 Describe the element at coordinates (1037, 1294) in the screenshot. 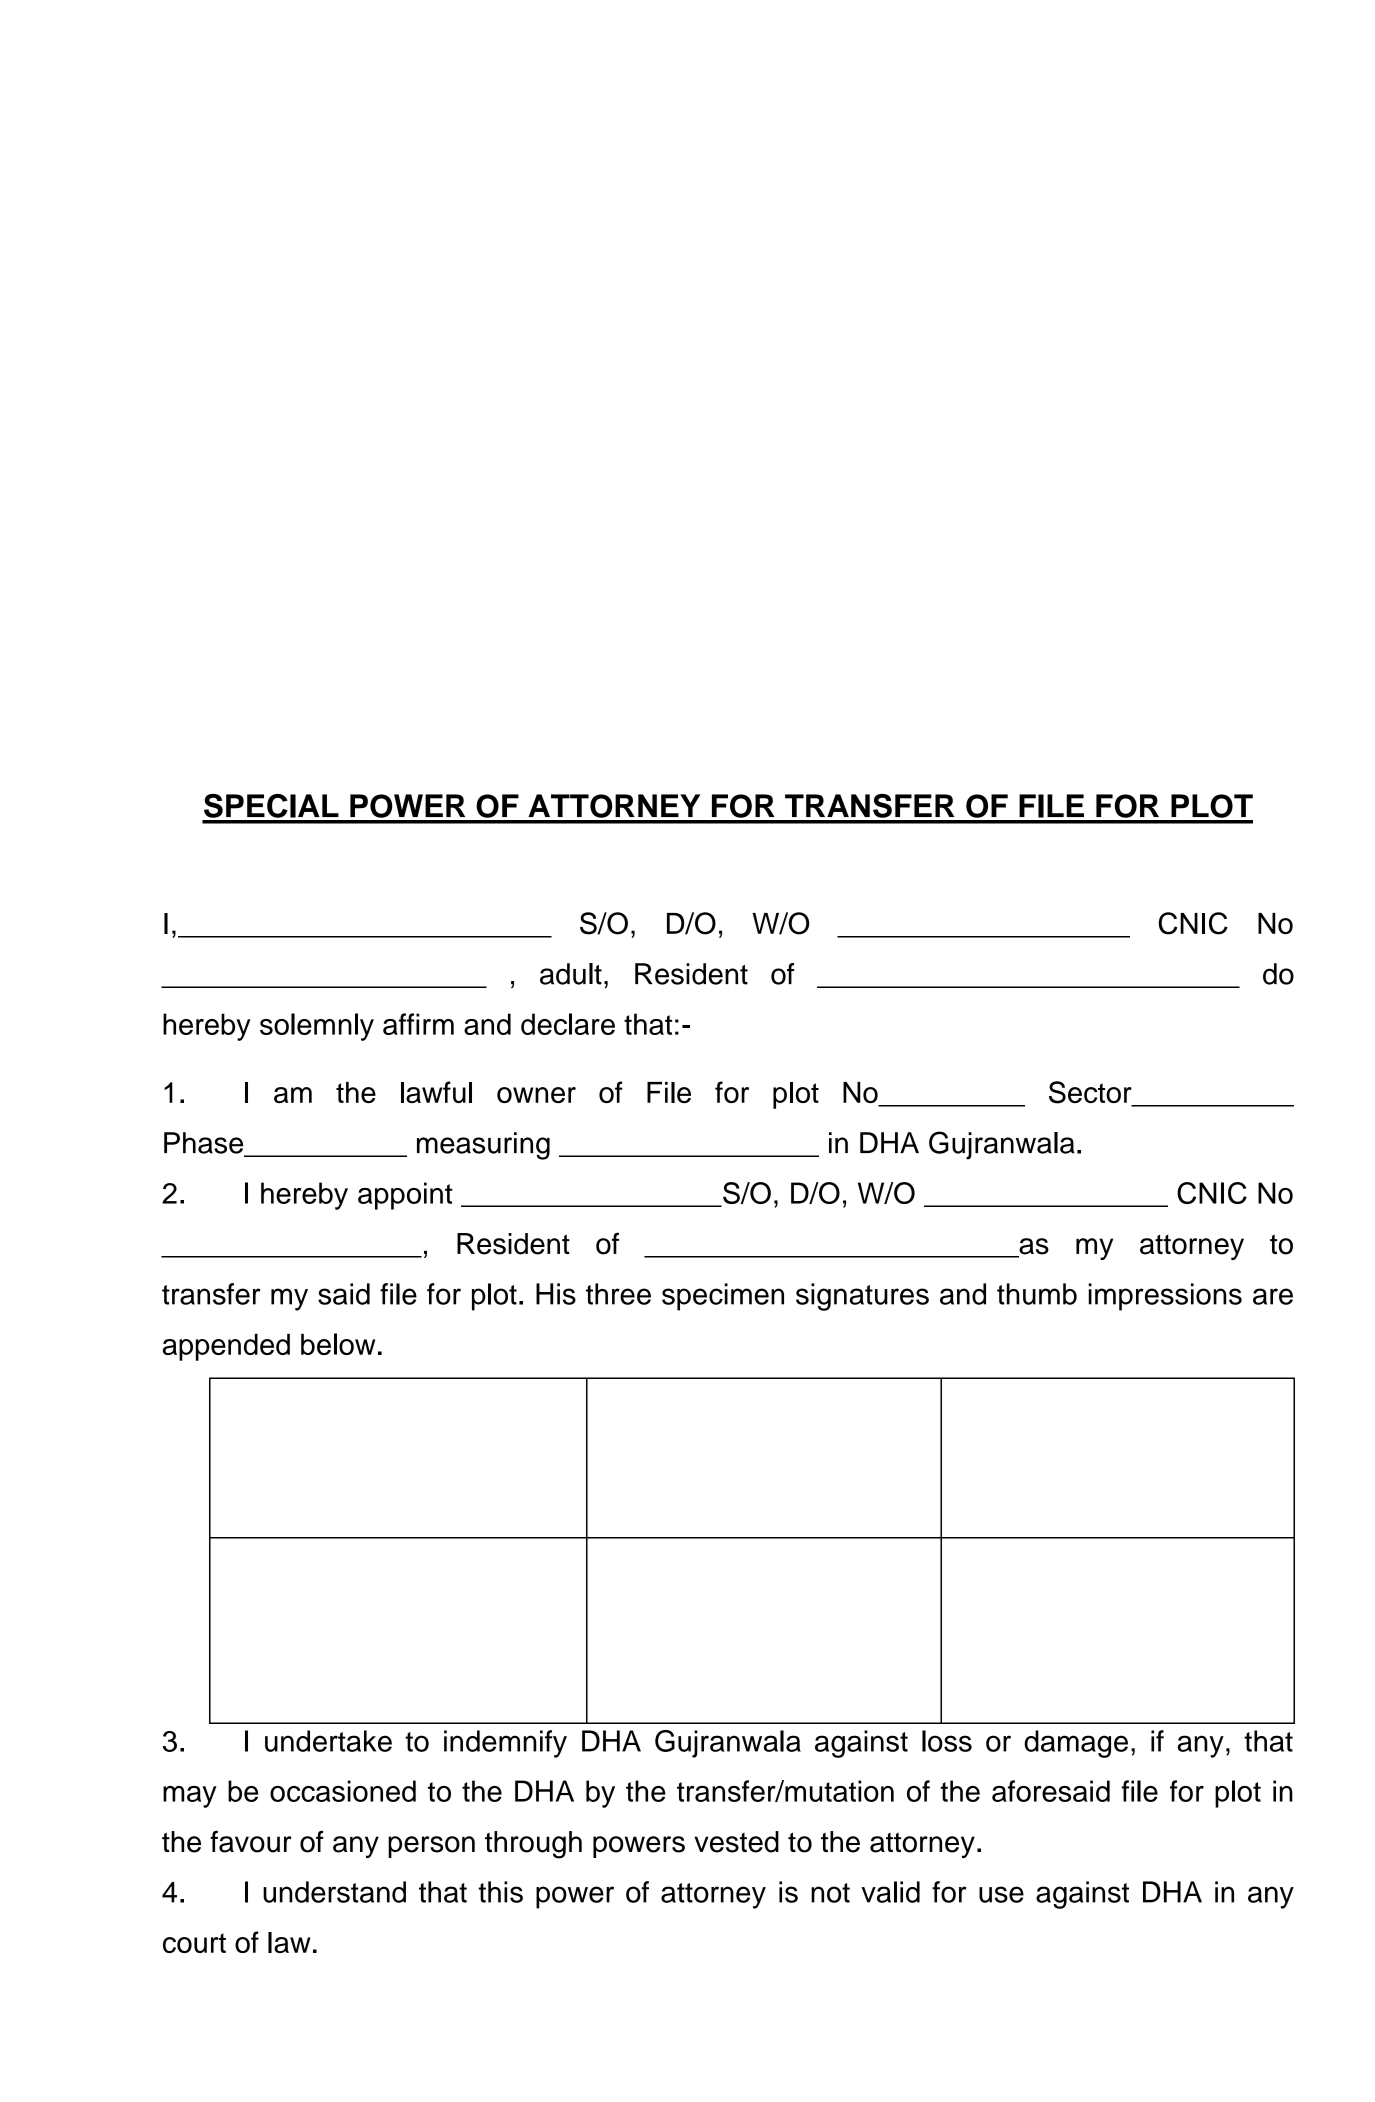

I see `thumb` at that location.
